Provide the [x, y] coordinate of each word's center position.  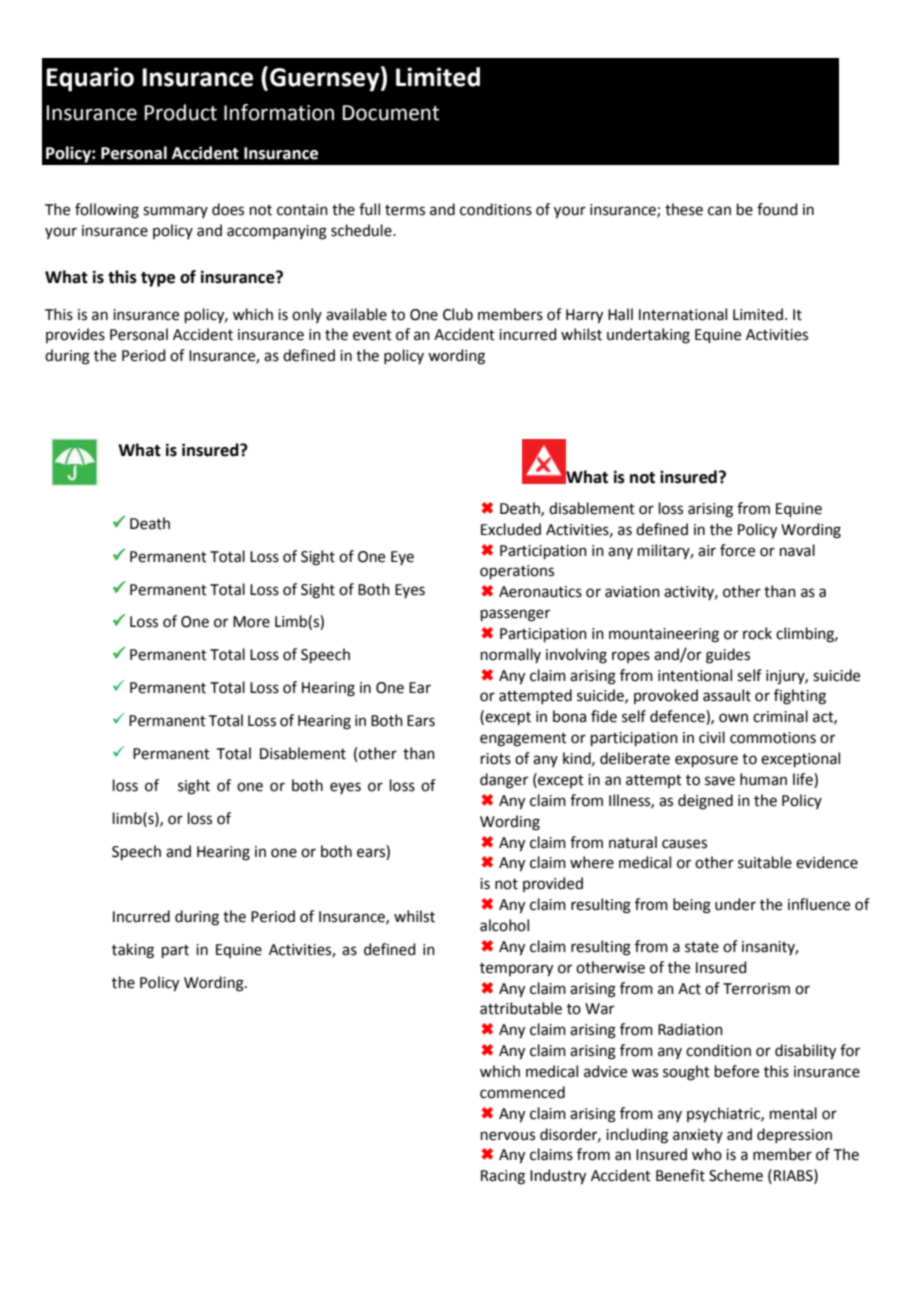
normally [511, 655]
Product [181, 112]
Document [391, 113]
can [719, 211]
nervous [508, 1136]
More [251, 622]
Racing [503, 1177]
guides [728, 656]
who [707, 1154]
